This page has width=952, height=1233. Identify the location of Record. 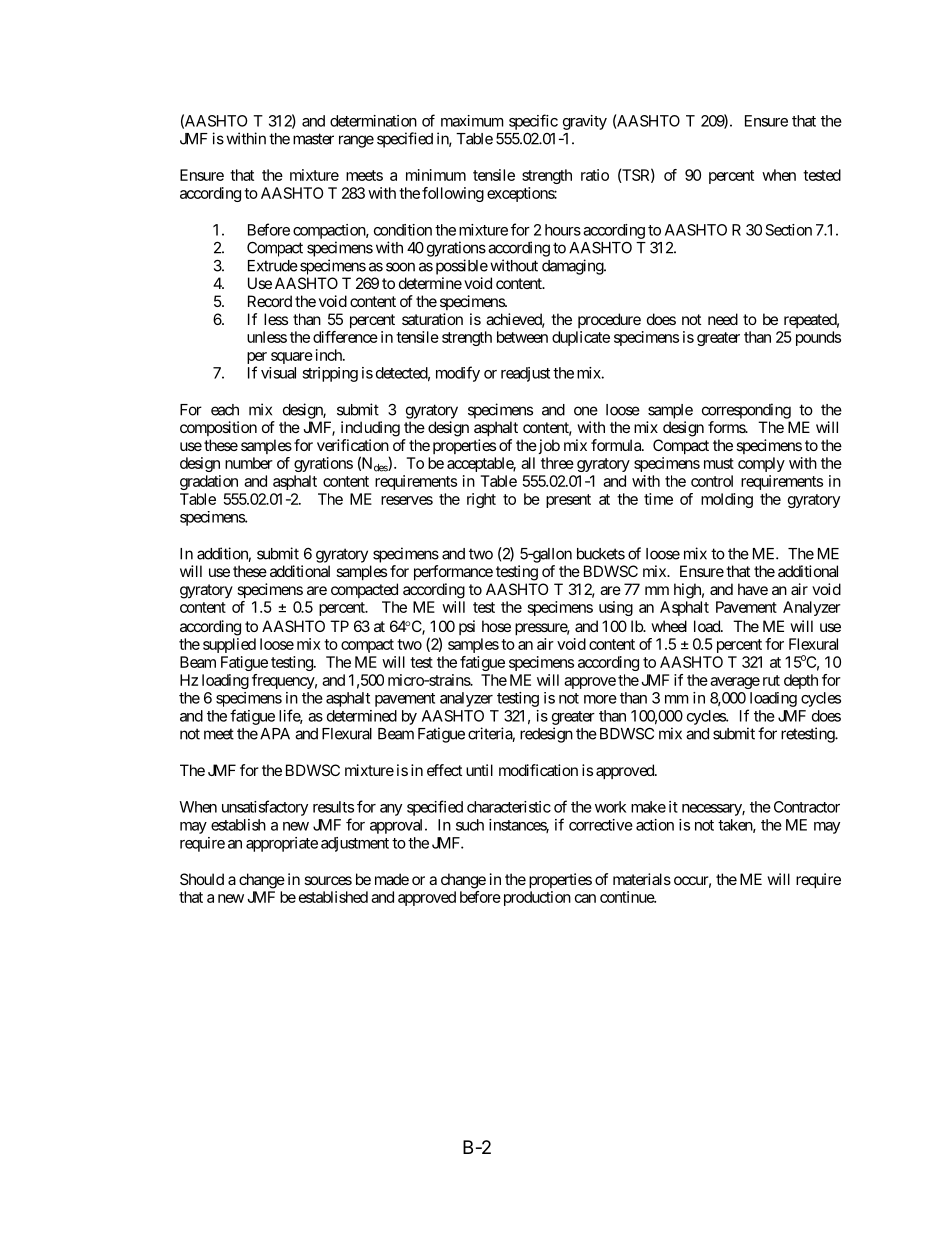
(270, 301).
